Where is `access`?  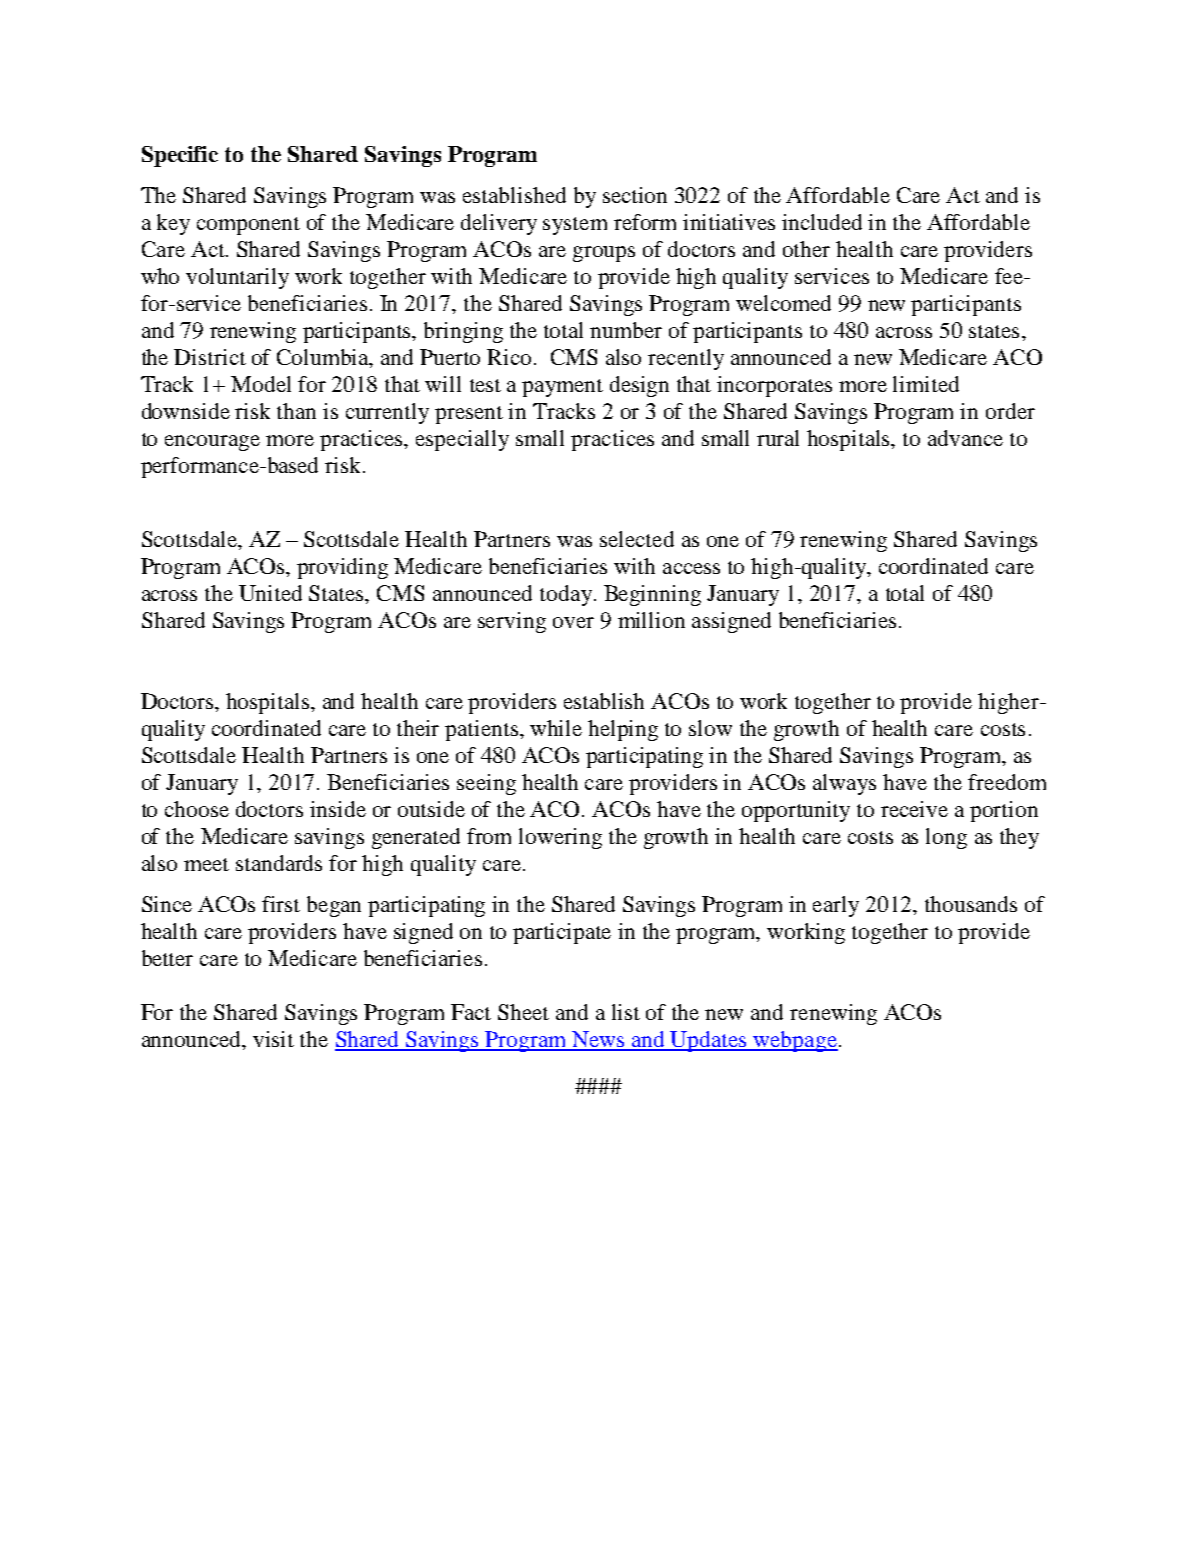 access is located at coordinates (691, 568).
